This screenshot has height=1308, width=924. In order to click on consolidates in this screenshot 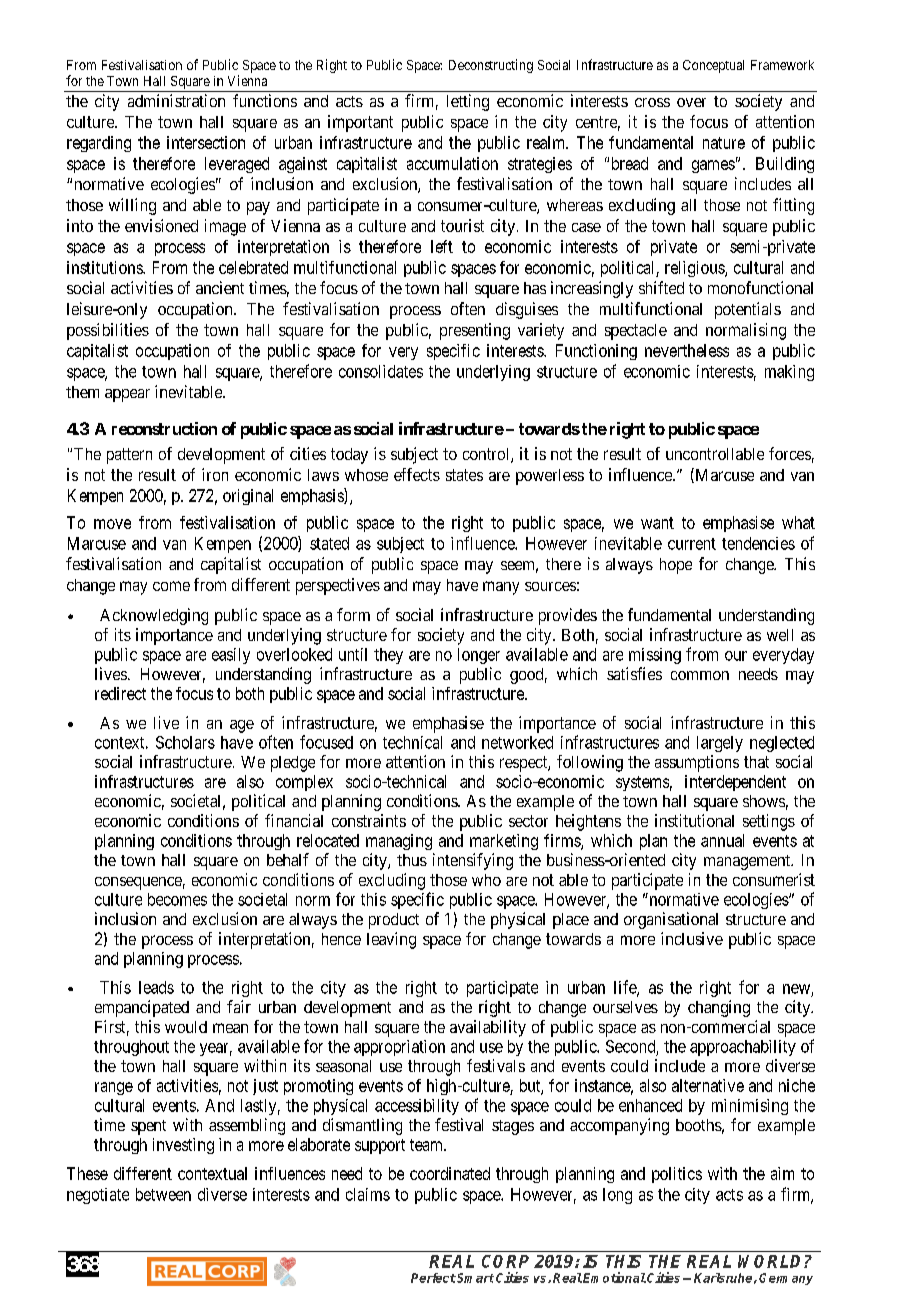, I will do `click(381, 371)`.
